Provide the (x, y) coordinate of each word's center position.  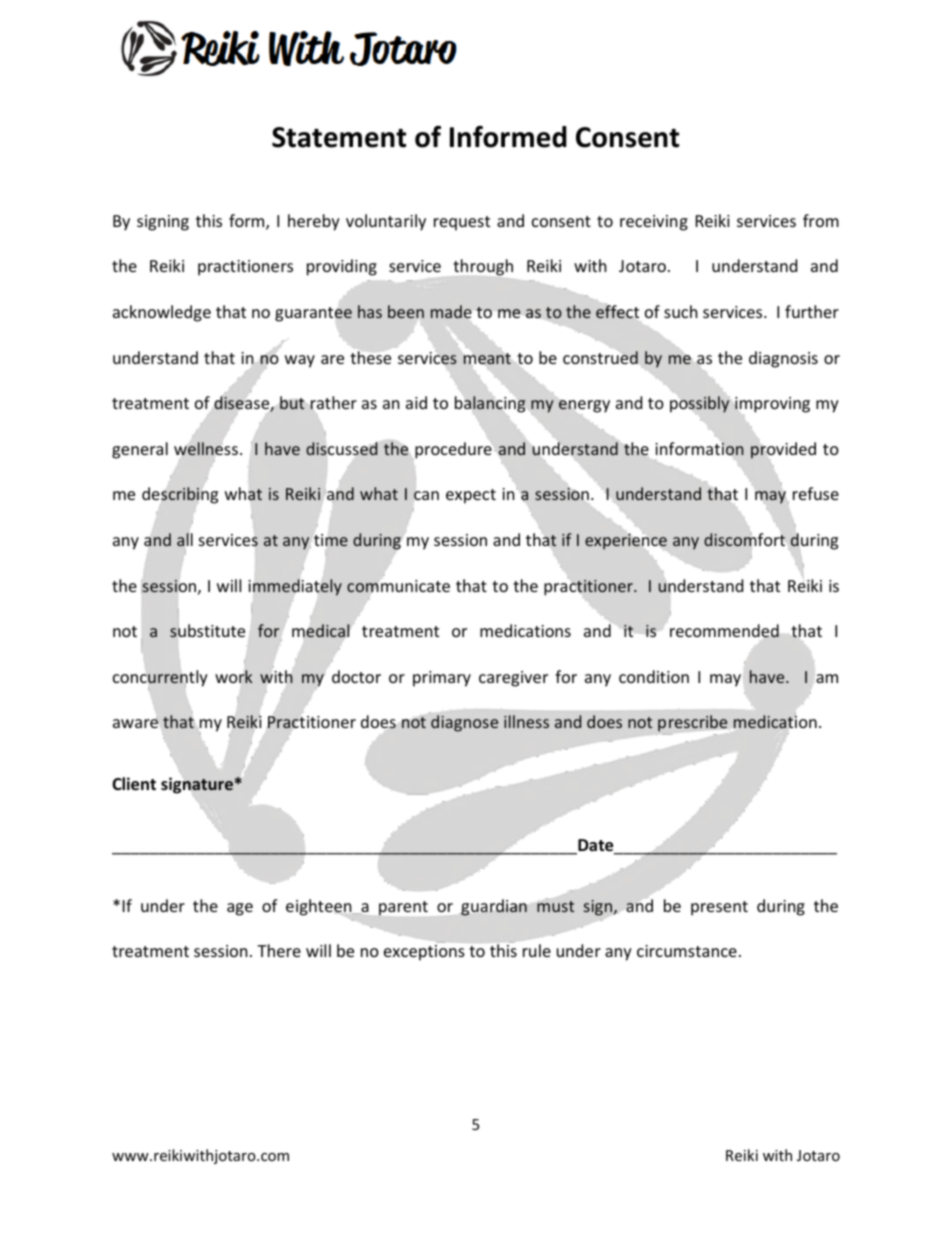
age (240, 909)
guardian (494, 907)
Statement (339, 137)
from (821, 220)
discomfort (744, 539)
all (185, 539)
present (719, 908)
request (462, 223)
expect (471, 496)
